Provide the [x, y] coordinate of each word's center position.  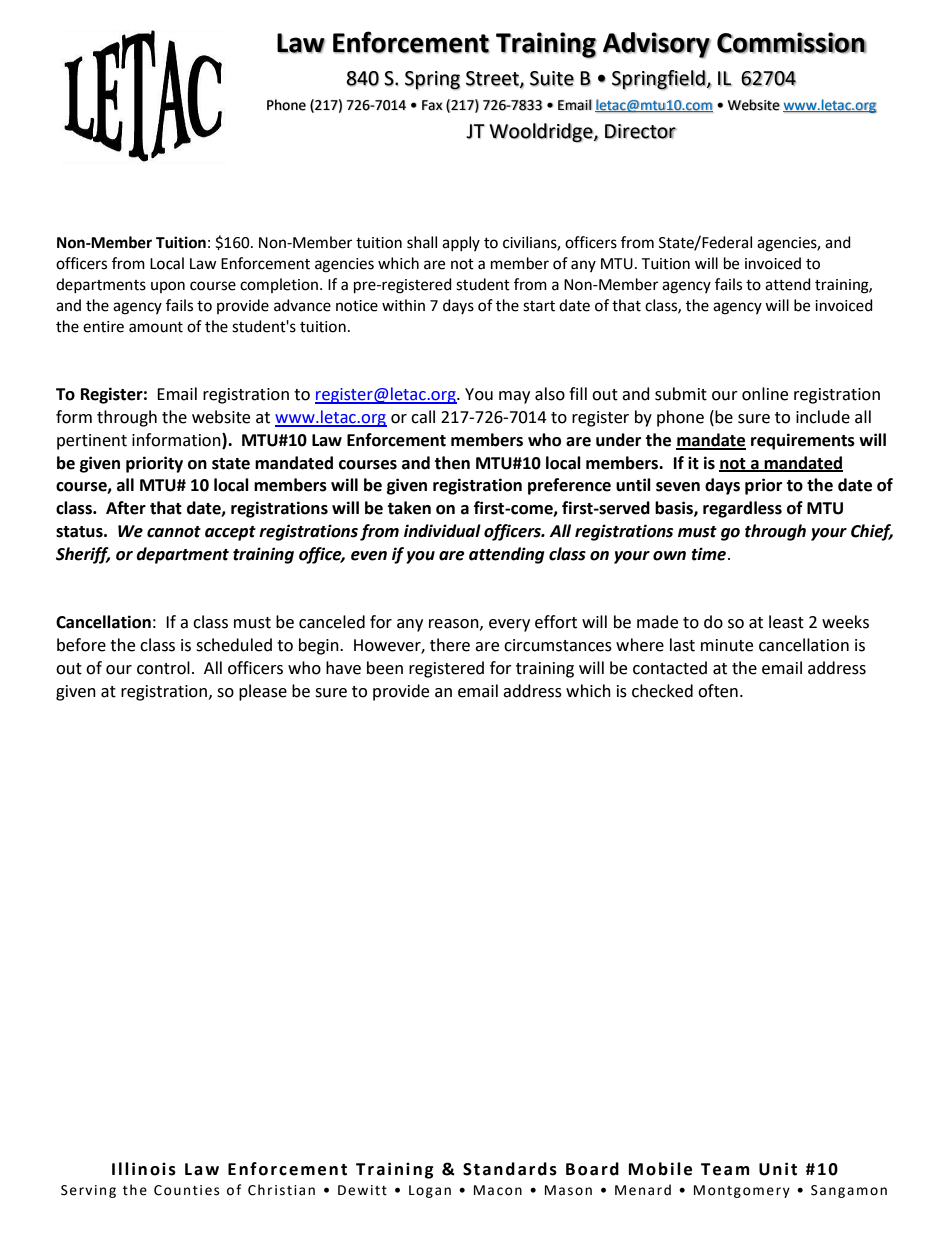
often [718, 691]
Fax [432, 105]
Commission [791, 43]
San [823, 1190]
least [786, 622]
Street [493, 79]
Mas [559, 1190]
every [509, 625]
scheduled [234, 645]
